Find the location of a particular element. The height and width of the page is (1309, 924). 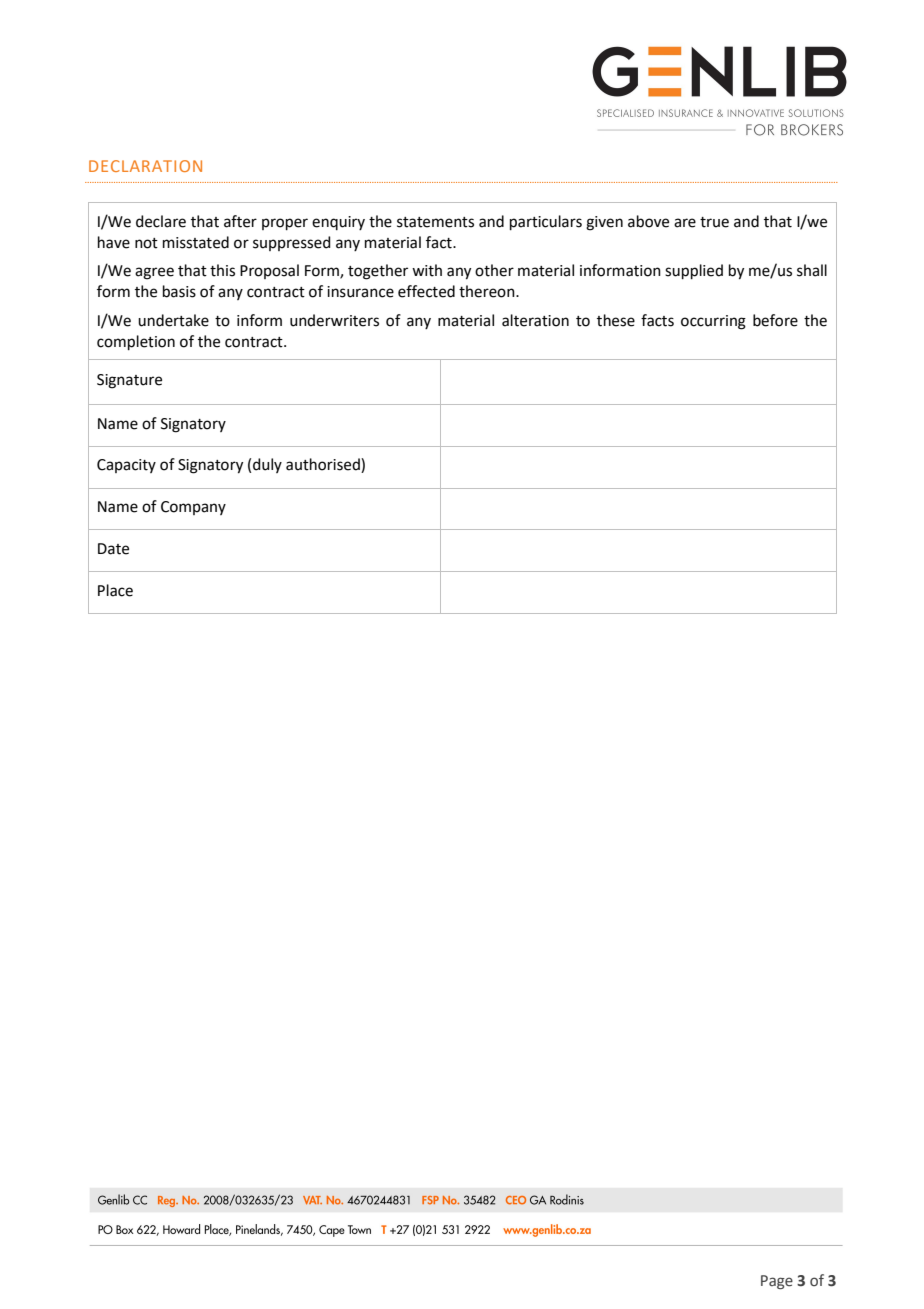

statements is located at coordinates (435, 222).
